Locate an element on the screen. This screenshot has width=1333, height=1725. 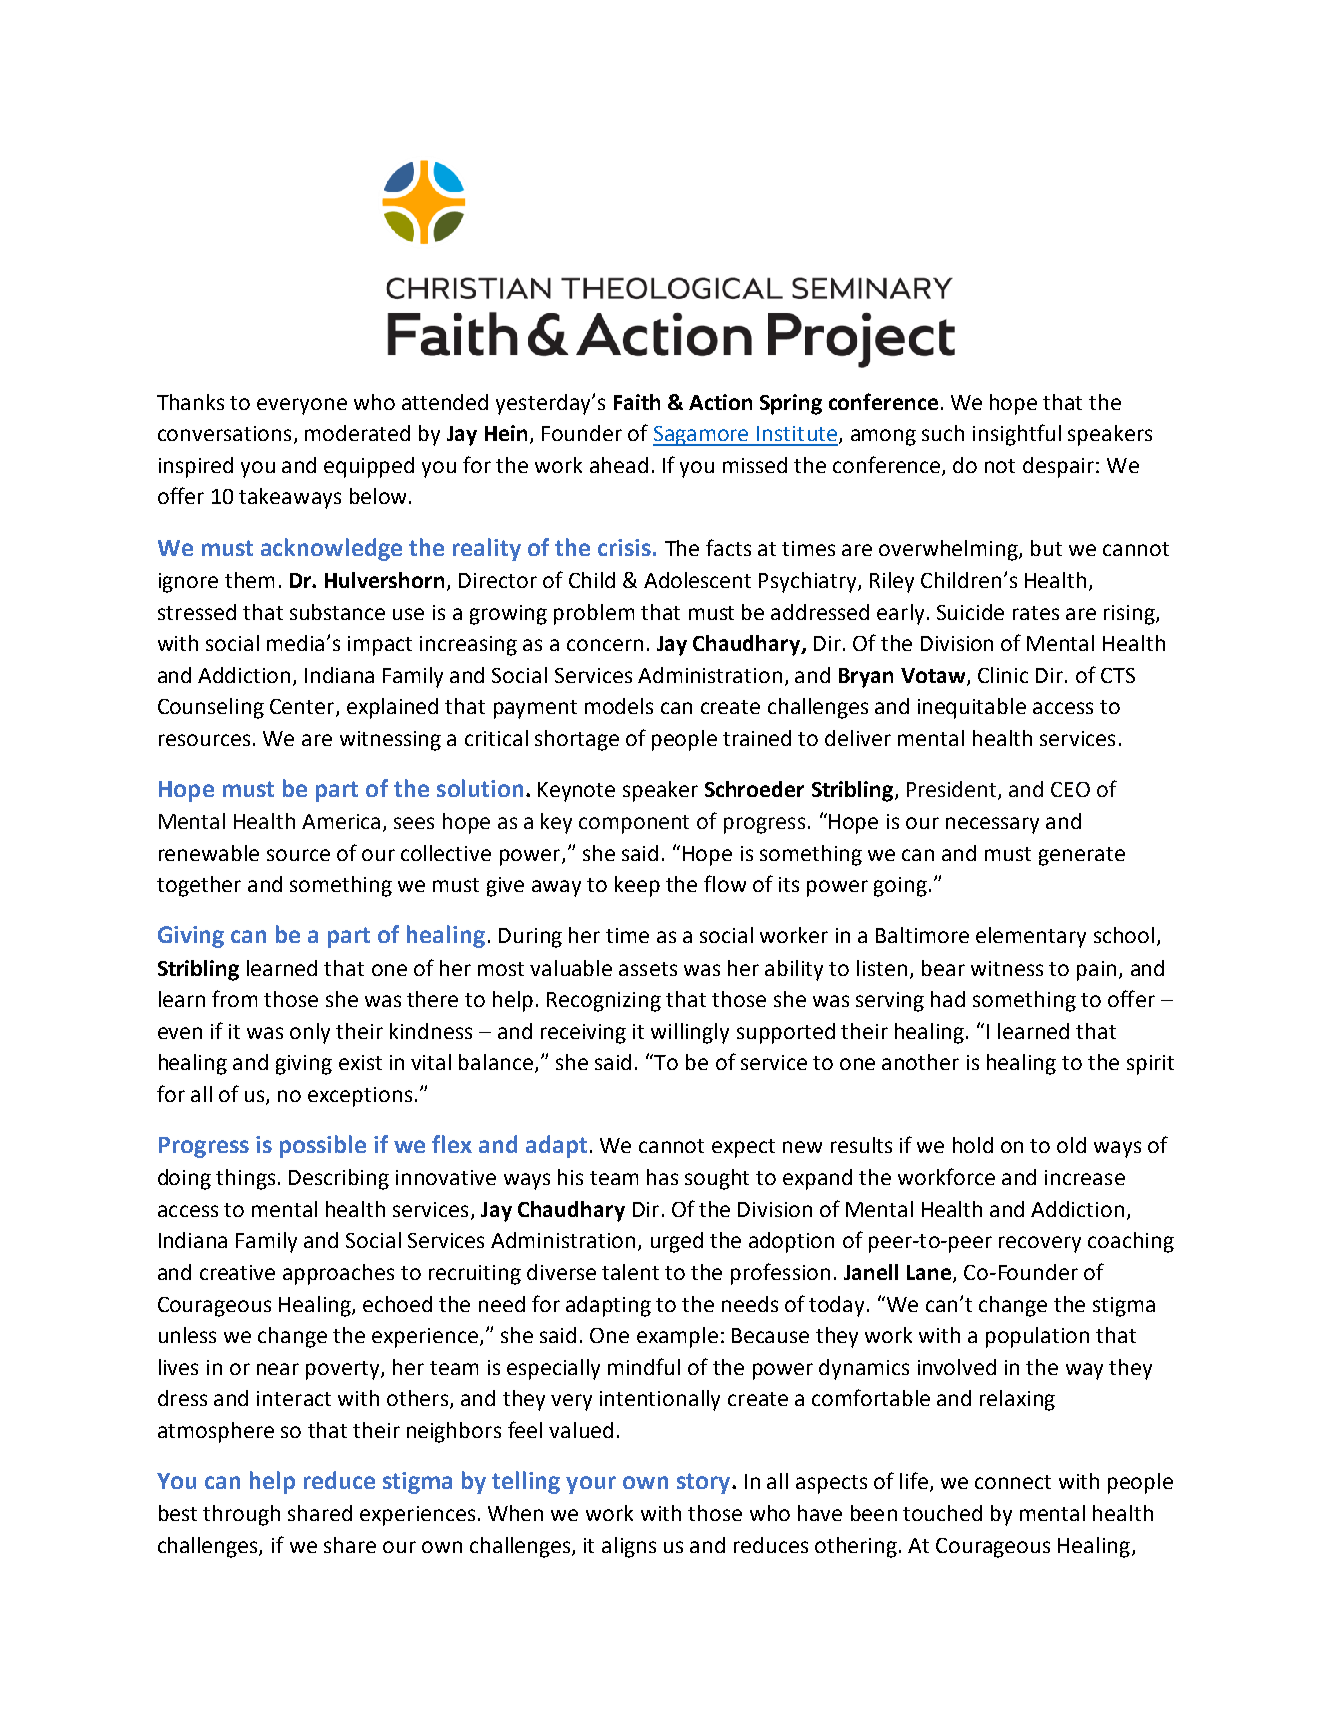
has is located at coordinates (662, 1177).
